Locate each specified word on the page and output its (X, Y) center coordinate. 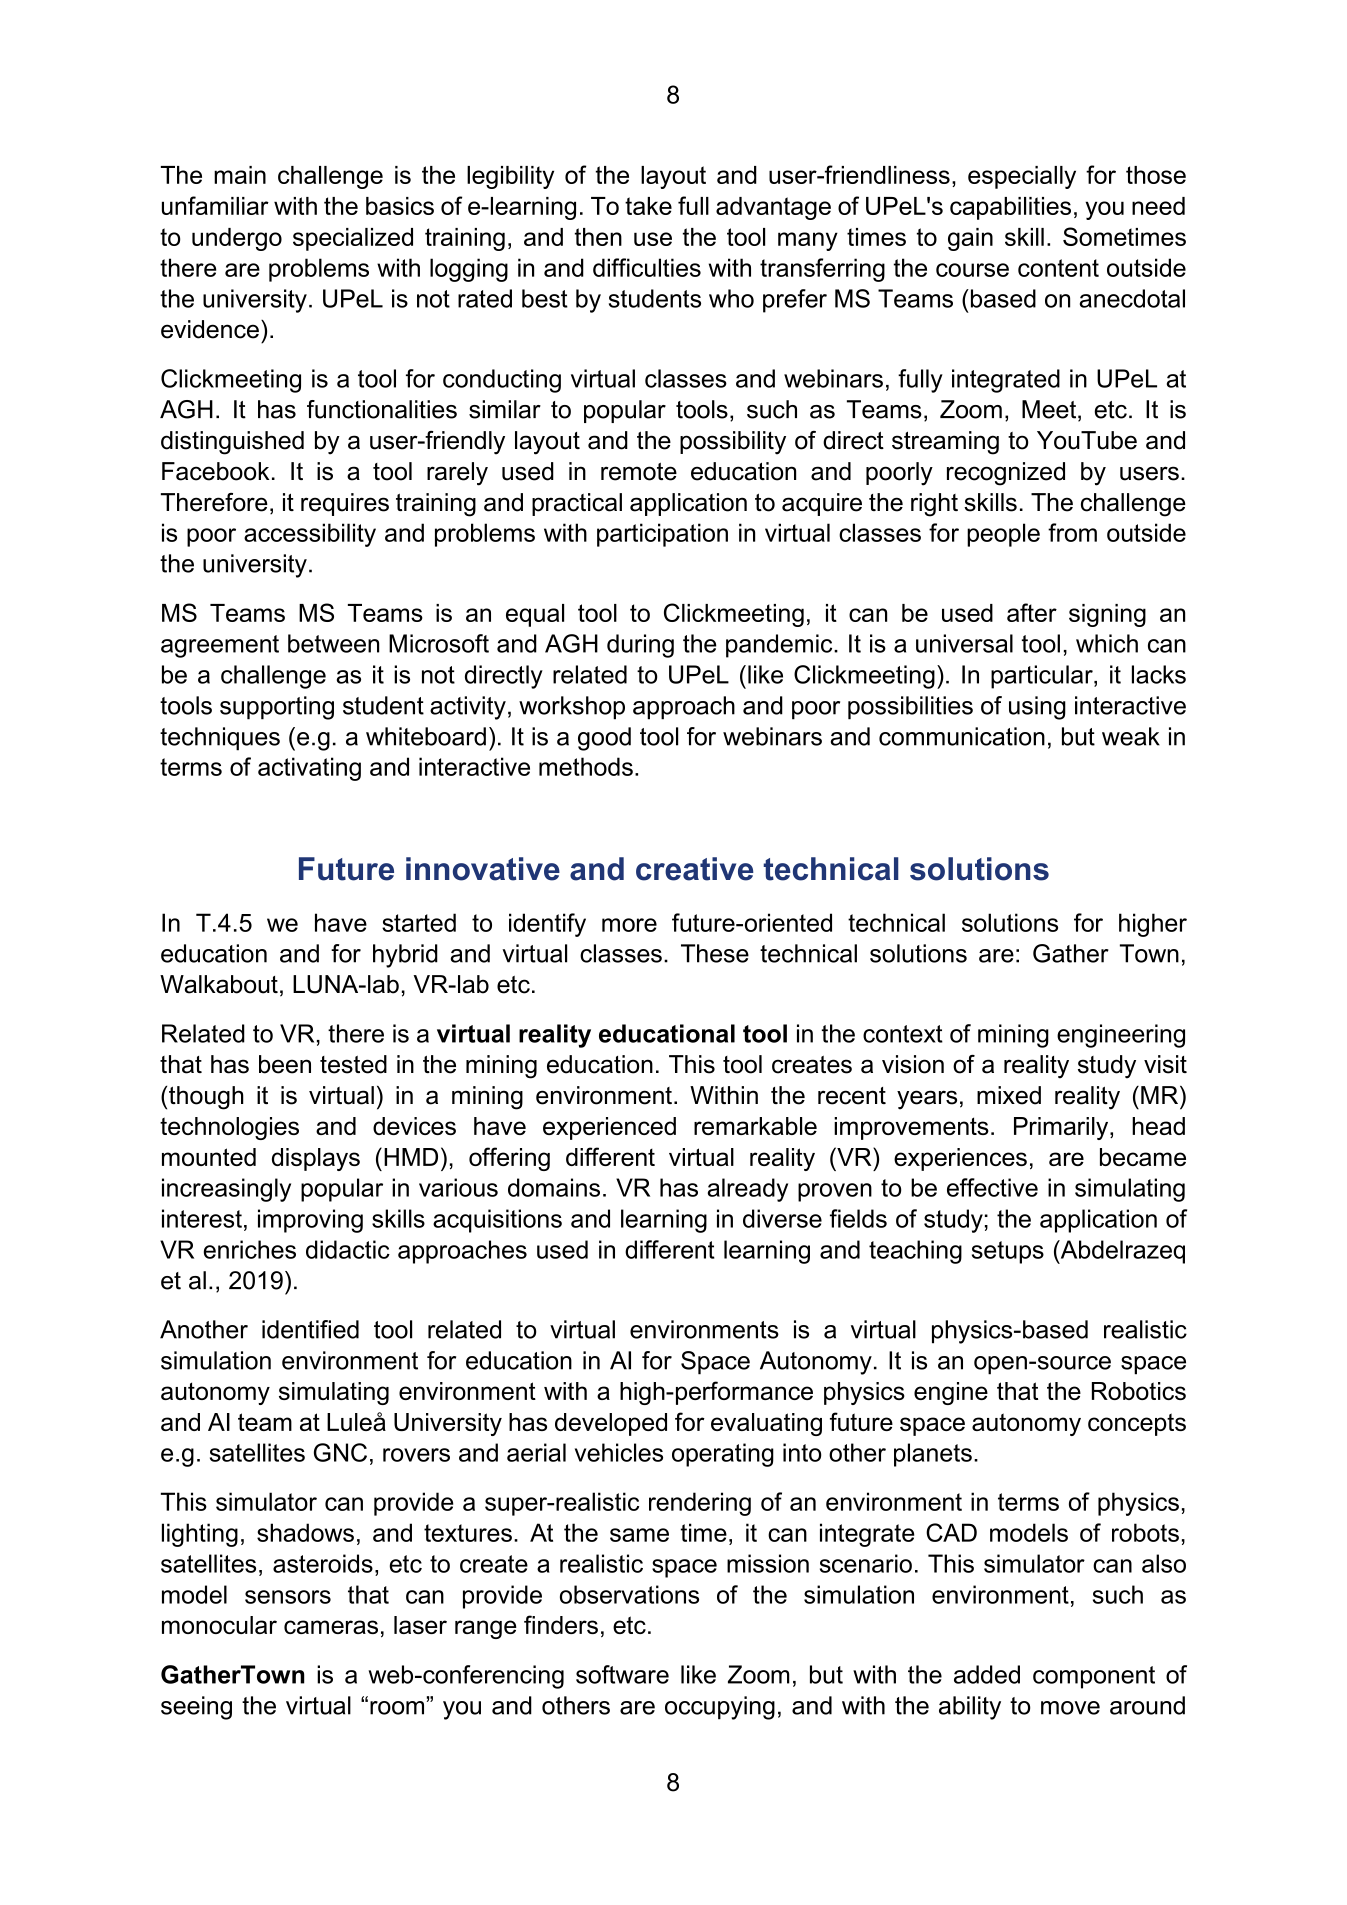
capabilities (1010, 208)
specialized (353, 239)
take (648, 206)
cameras (331, 1627)
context (903, 1034)
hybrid (405, 956)
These (715, 953)
